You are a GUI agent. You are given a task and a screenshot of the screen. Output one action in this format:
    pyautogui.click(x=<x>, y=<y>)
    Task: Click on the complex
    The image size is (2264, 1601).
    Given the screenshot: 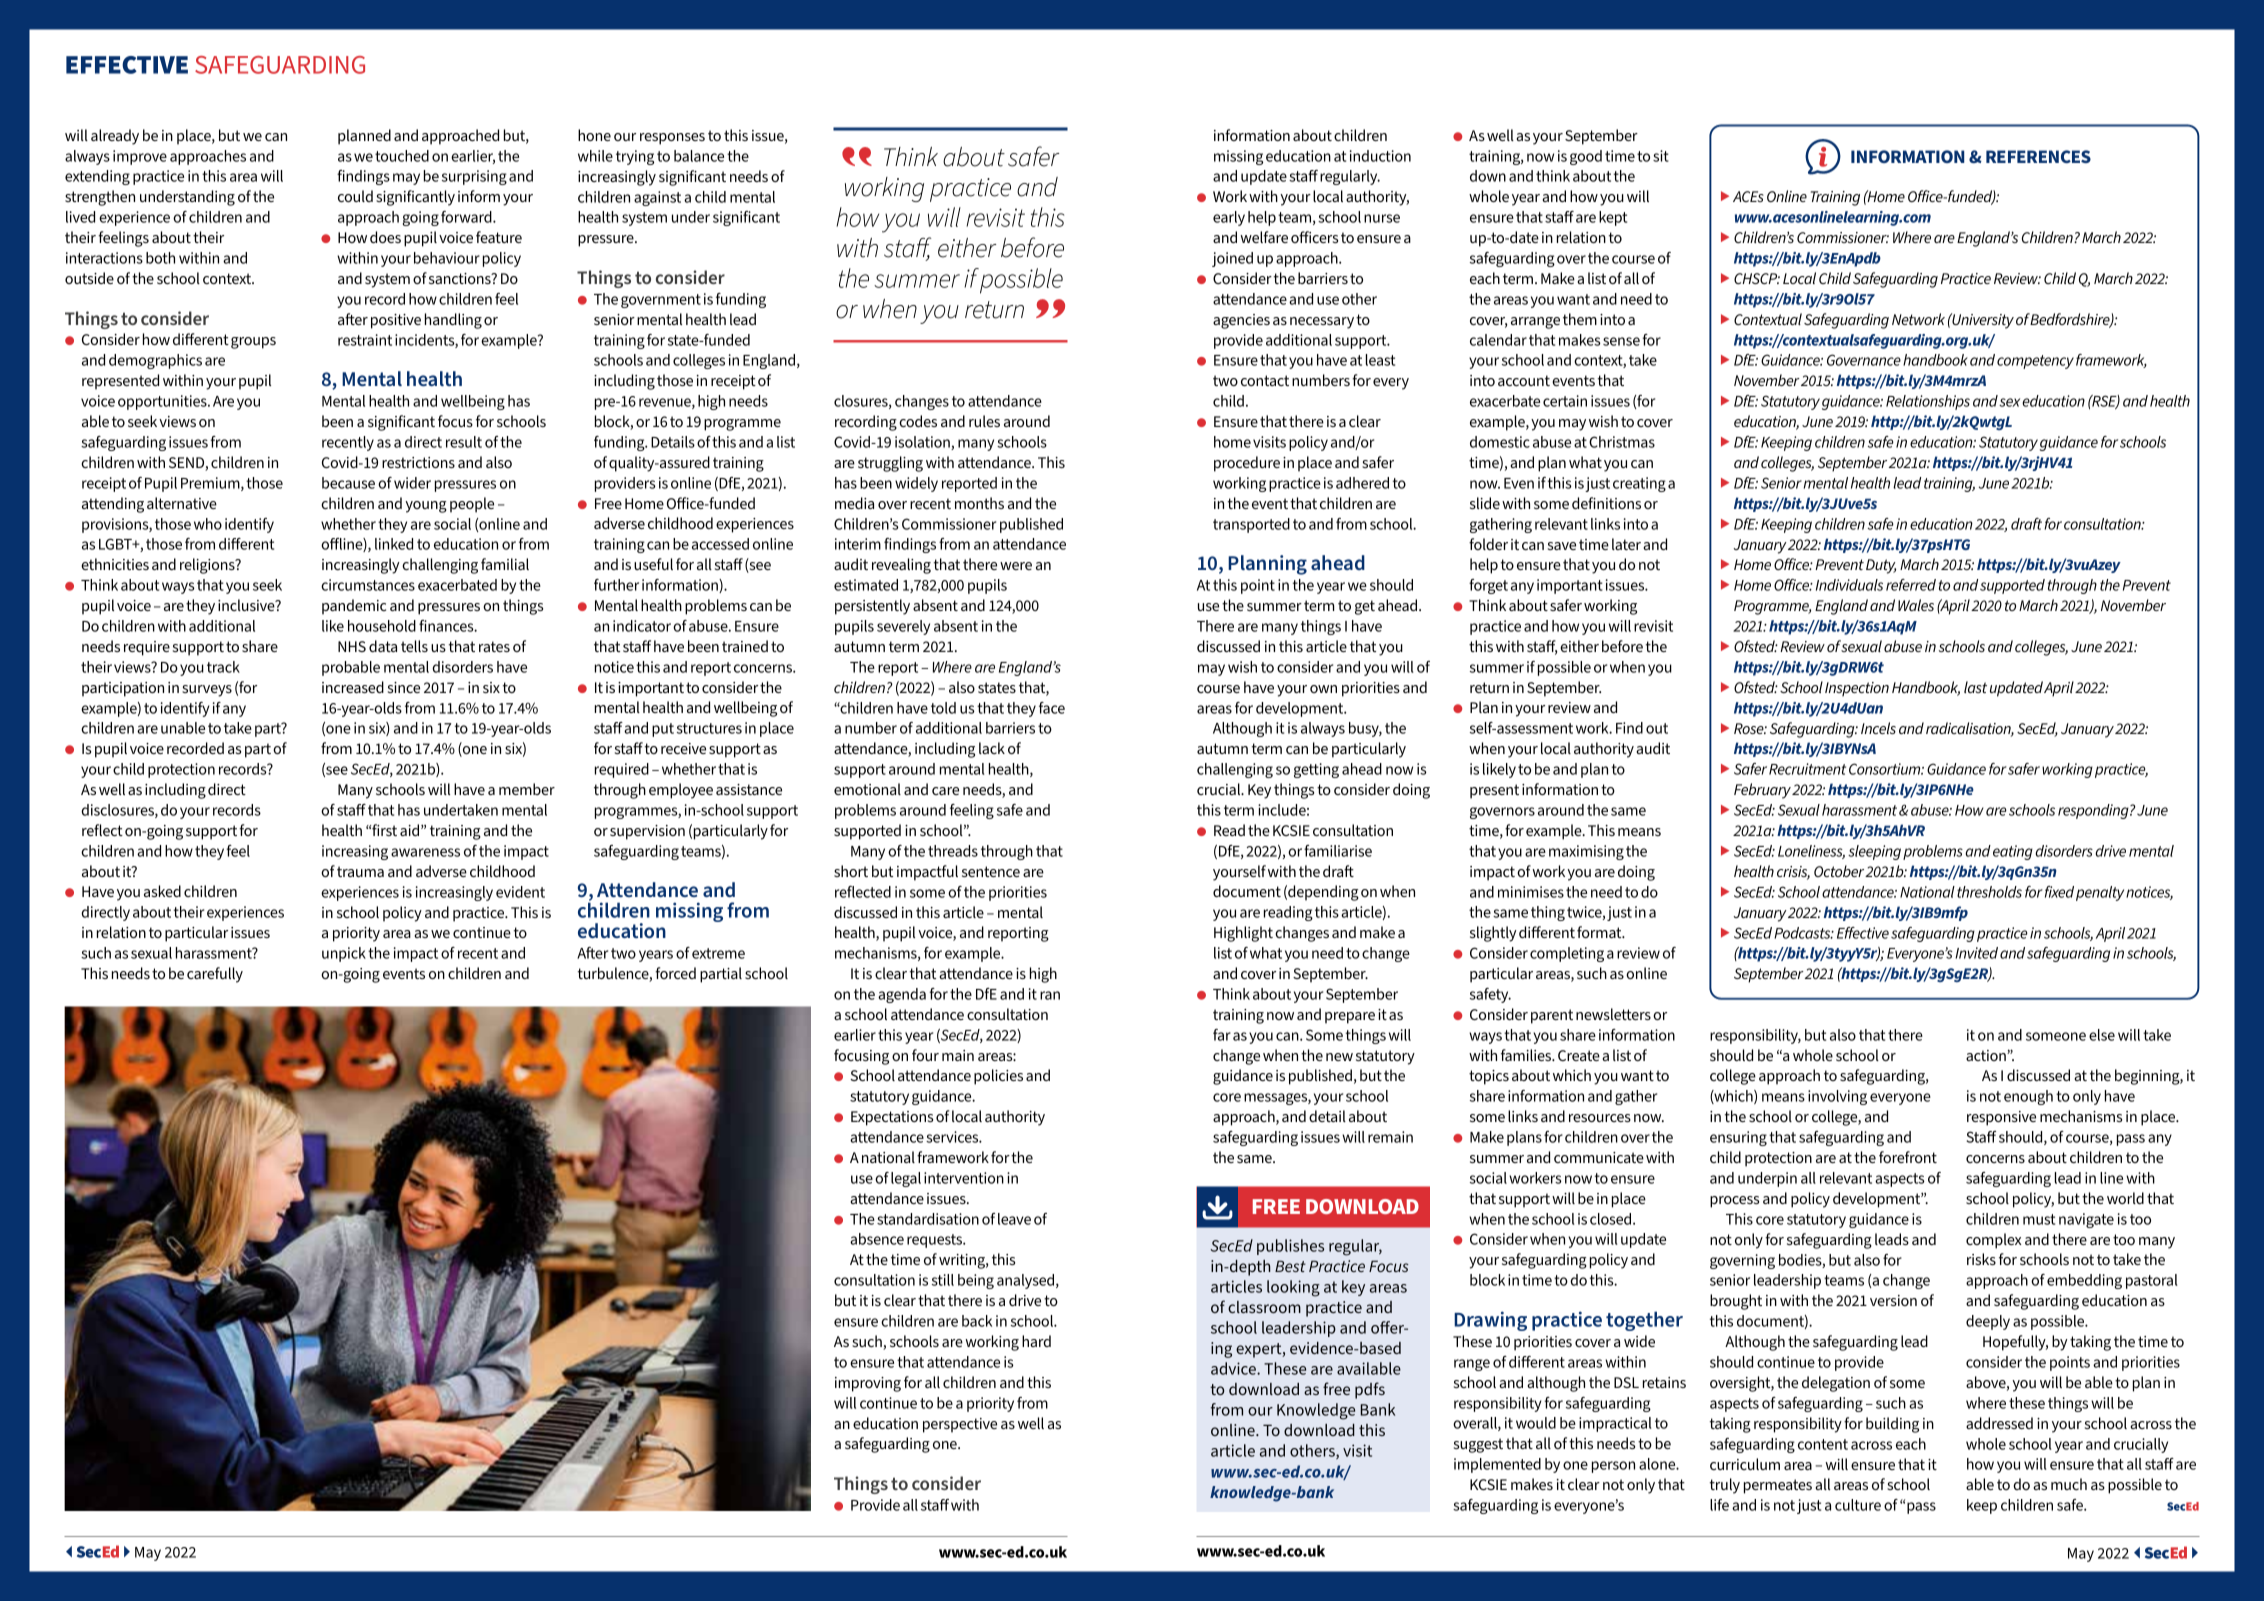 What is the action you would take?
    pyautogui.click(x=1994, y=1241)
